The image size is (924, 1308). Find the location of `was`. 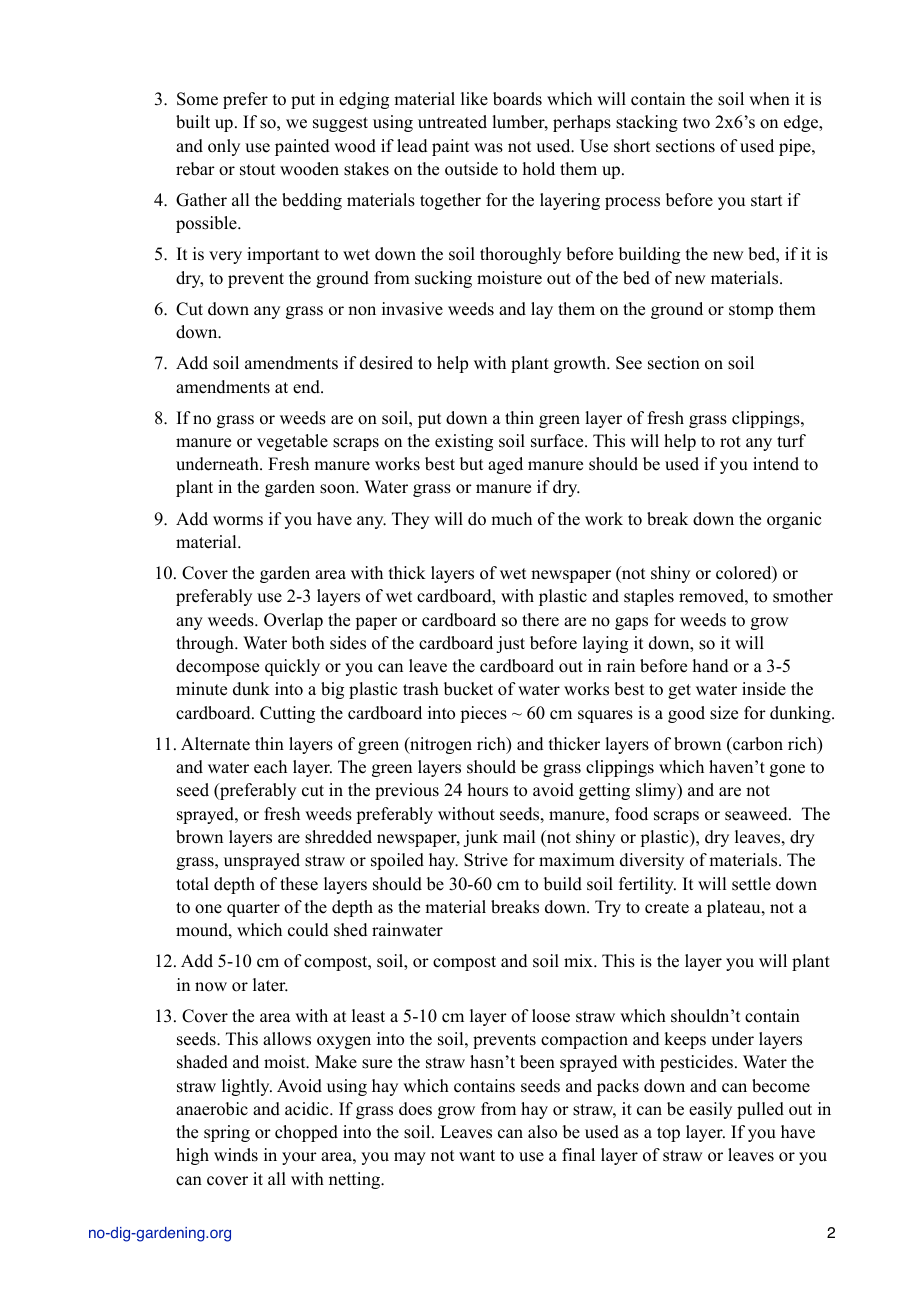

was is located at coordinates (488, 148).
